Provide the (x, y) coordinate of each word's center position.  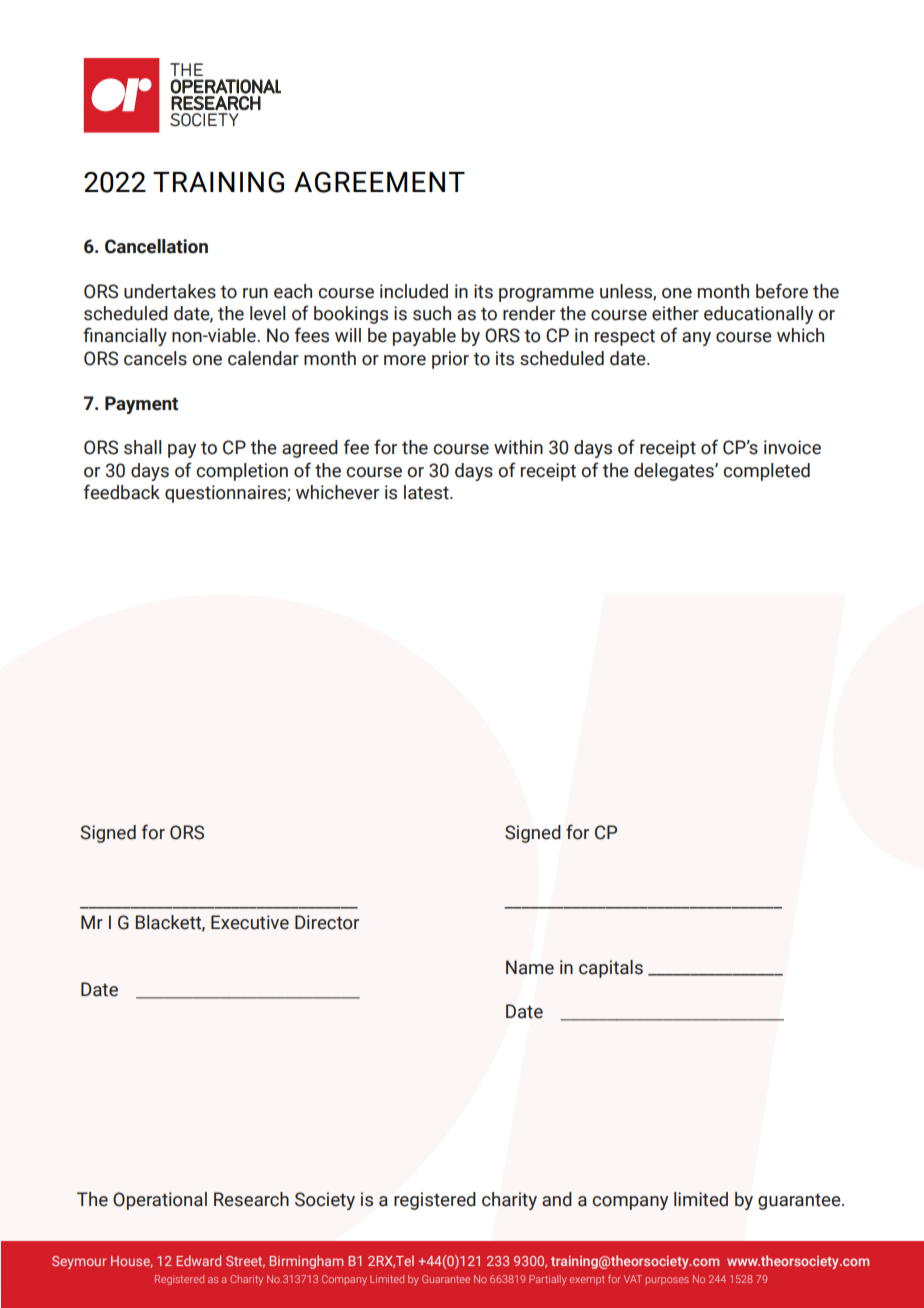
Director (327, 922)
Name (530, 967)
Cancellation (156, 246)
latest (427, 492)
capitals (611, 969)
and (557, 1199)
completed (766, 472)
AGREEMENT (379, 182)
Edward (198, 1260)
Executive (250, 922)
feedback (122, 492)
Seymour (79, 1262)
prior (450, 360)
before (782, 291)
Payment (141, 405)
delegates (675, 472)
